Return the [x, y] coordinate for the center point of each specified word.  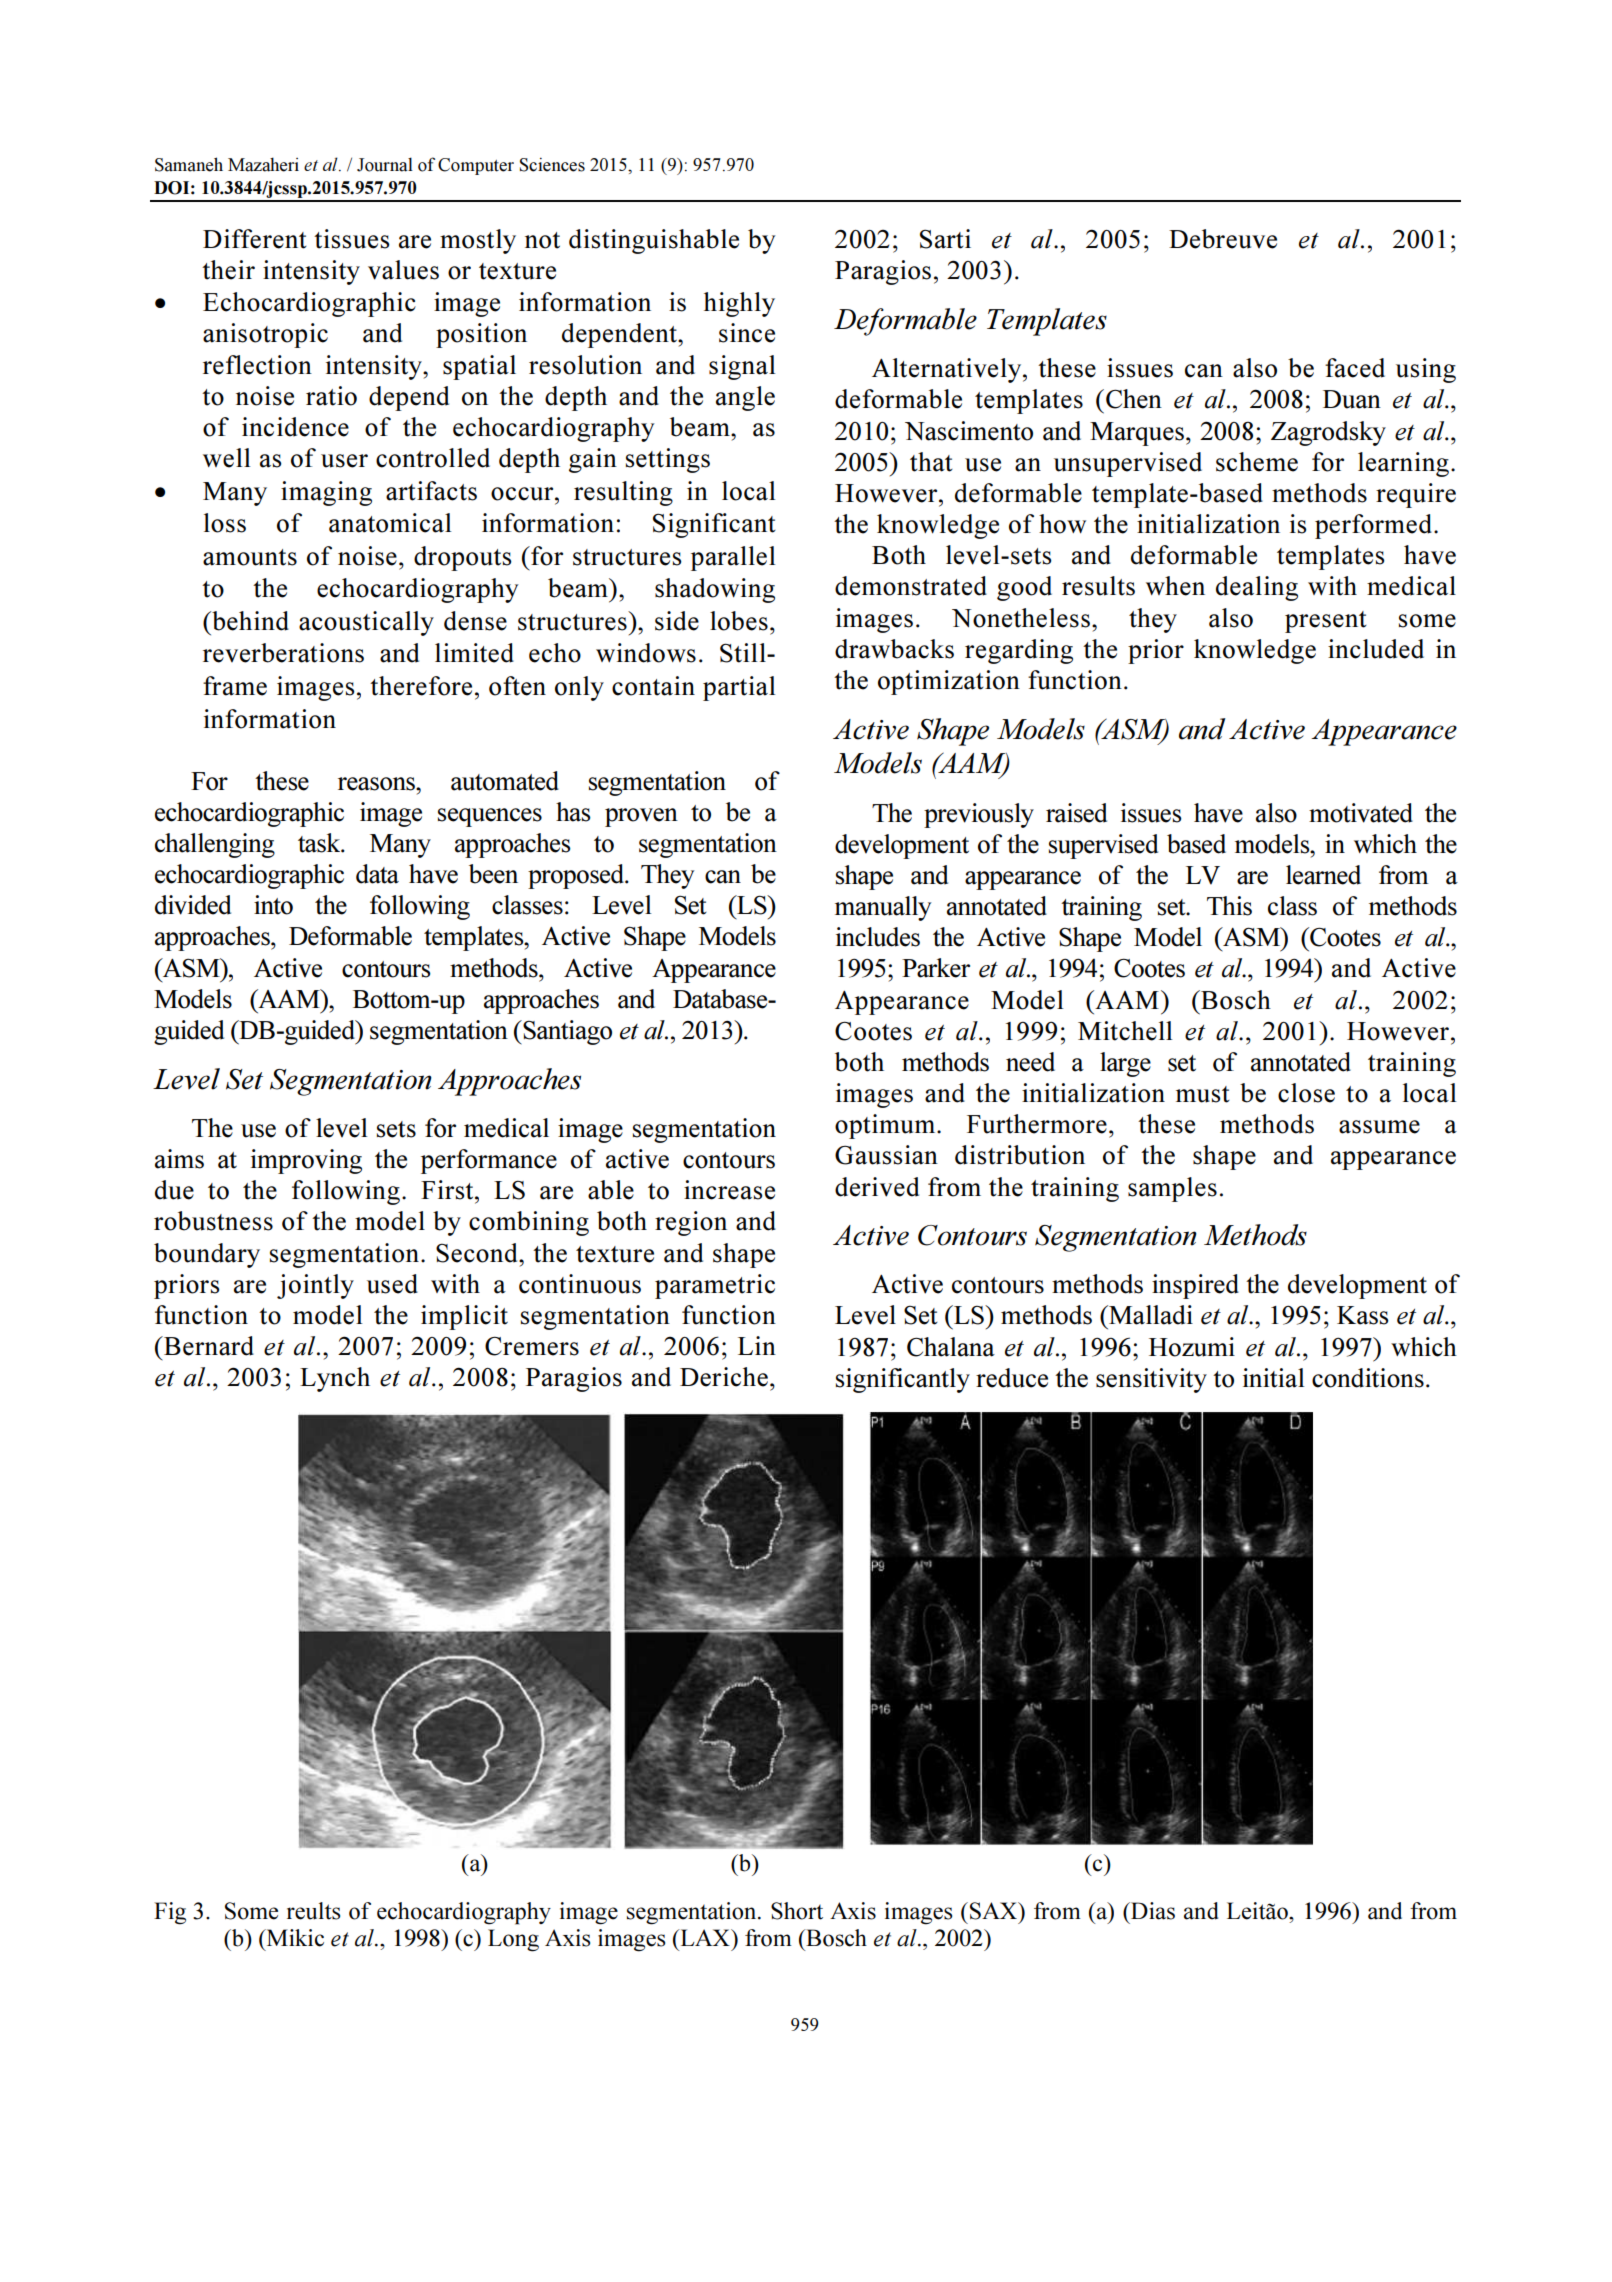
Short [797, 1911]
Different [255, 239]
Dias [1152, 1911]
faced [1355, 368]
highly [739, 304]
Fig [170, 1913]
